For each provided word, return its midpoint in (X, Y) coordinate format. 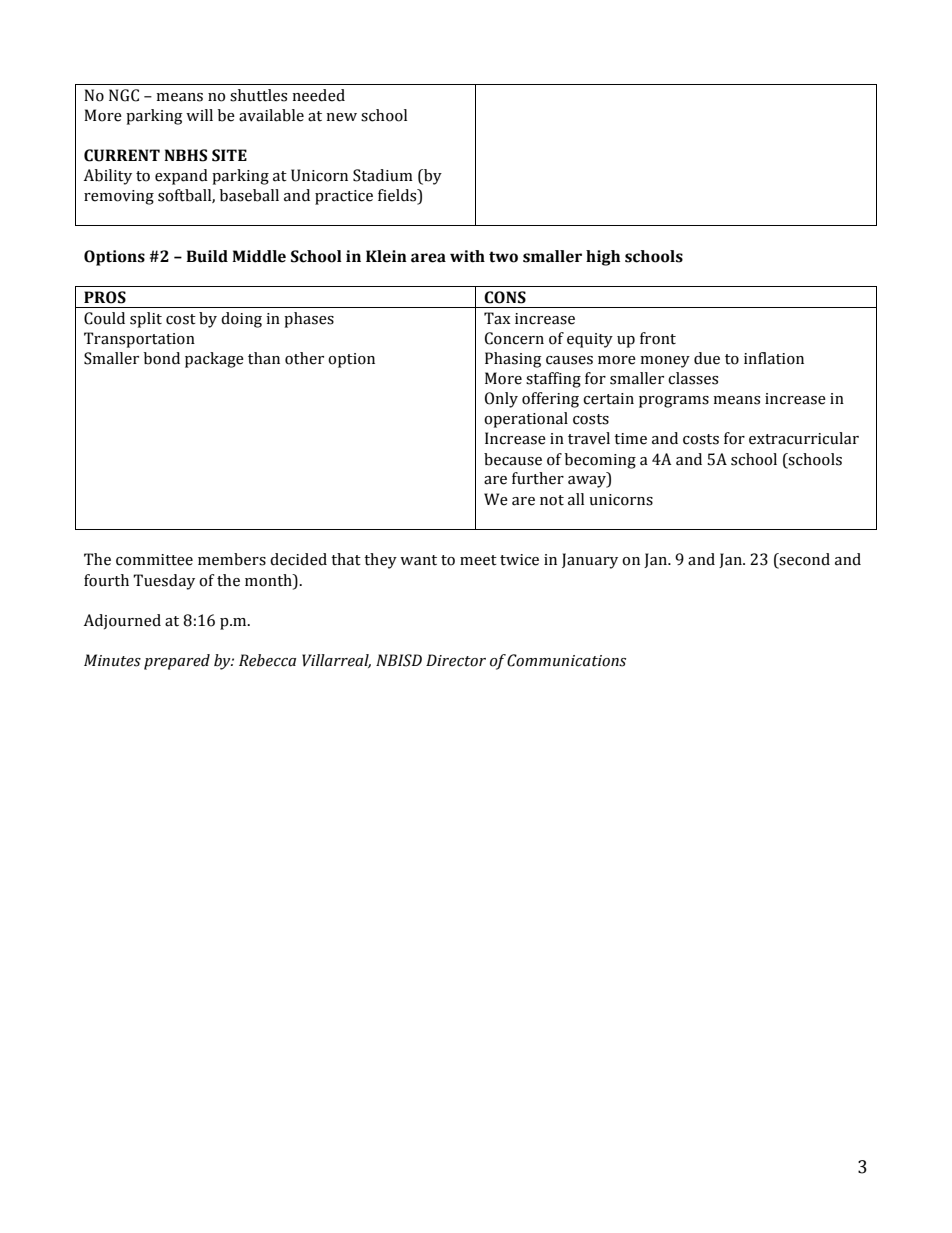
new (341, 117)
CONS (505, 297)
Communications (566, 660)
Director (456, 660)
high (603, 258)
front (658, 338)
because (513, 459)
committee (154, 560)
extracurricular (804, 438)
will (199, 115)
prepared (177, 662)
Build (207, 256)
